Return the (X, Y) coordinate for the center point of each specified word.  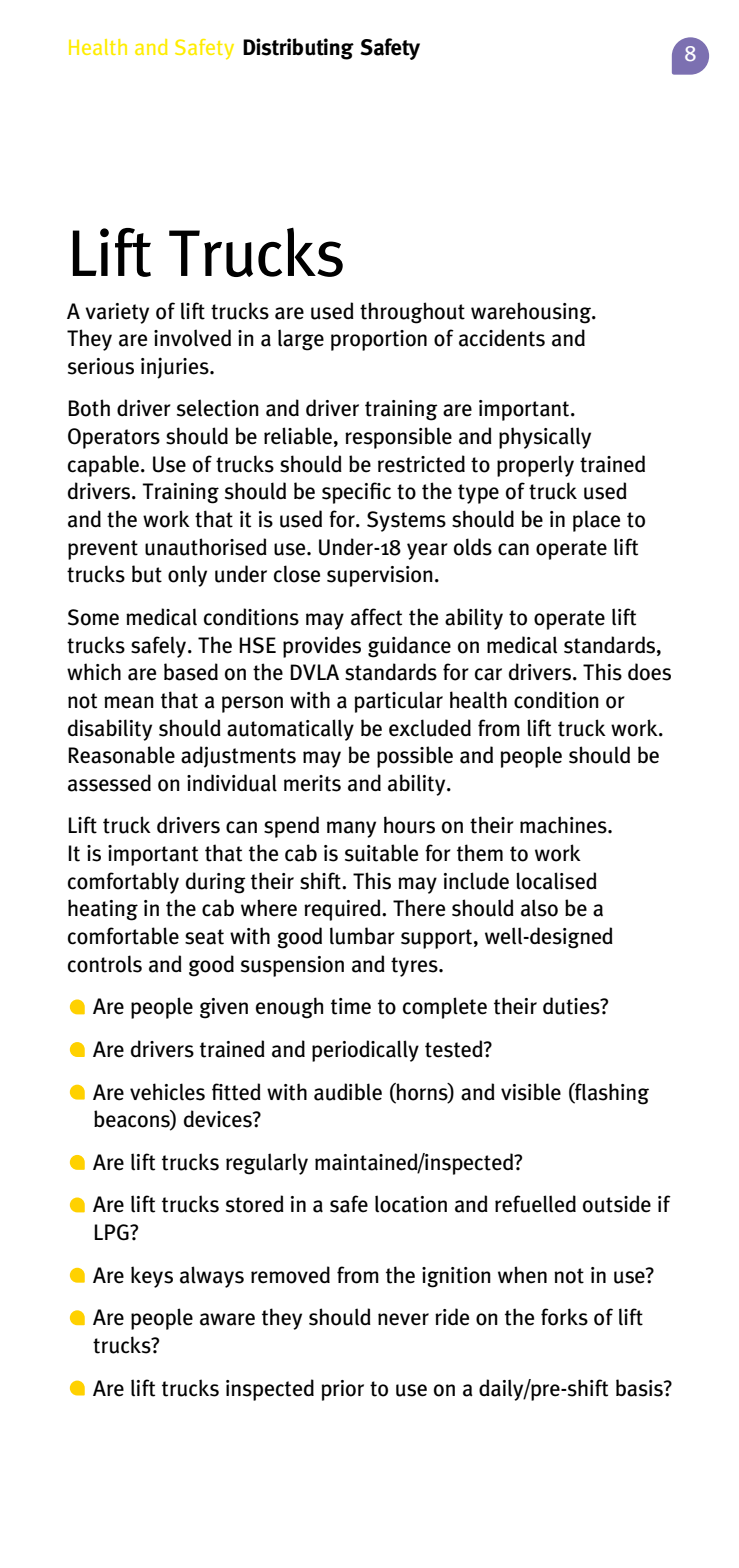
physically (545, 438)
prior (343, 1390)
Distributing (298, 49)
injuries (176, 368)
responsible (398, 438)
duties (572, 1006)
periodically (365, 1051)
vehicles (167, 1092)
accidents (502, 338)
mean (129, 702)
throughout (412, 313)
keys (152, 1277)
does (649, 672)
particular (399, 702)
